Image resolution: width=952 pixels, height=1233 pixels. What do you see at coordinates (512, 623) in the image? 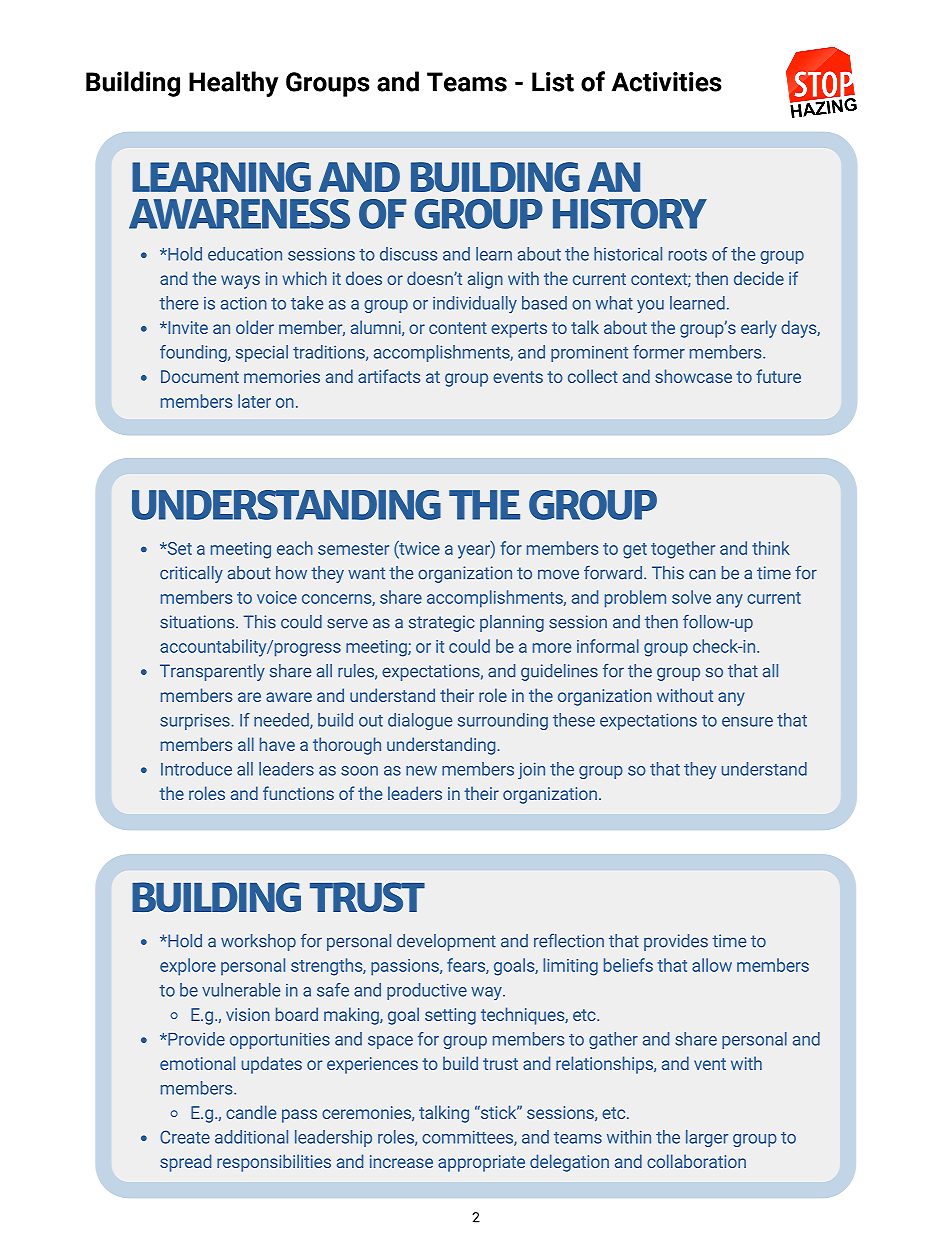
I see `planning` at bounding box center [512, 623].
